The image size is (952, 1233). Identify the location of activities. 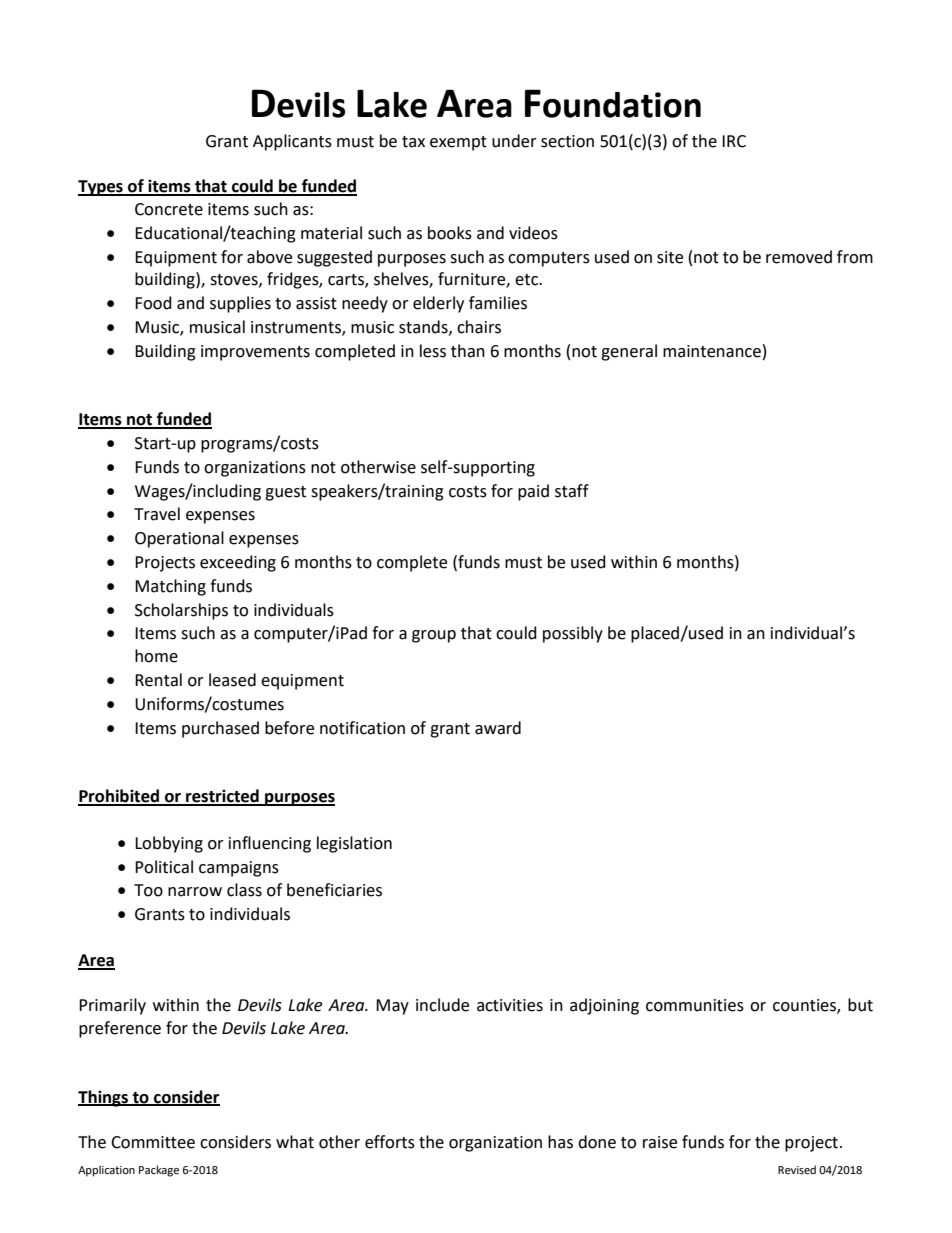
(510, 1005).
